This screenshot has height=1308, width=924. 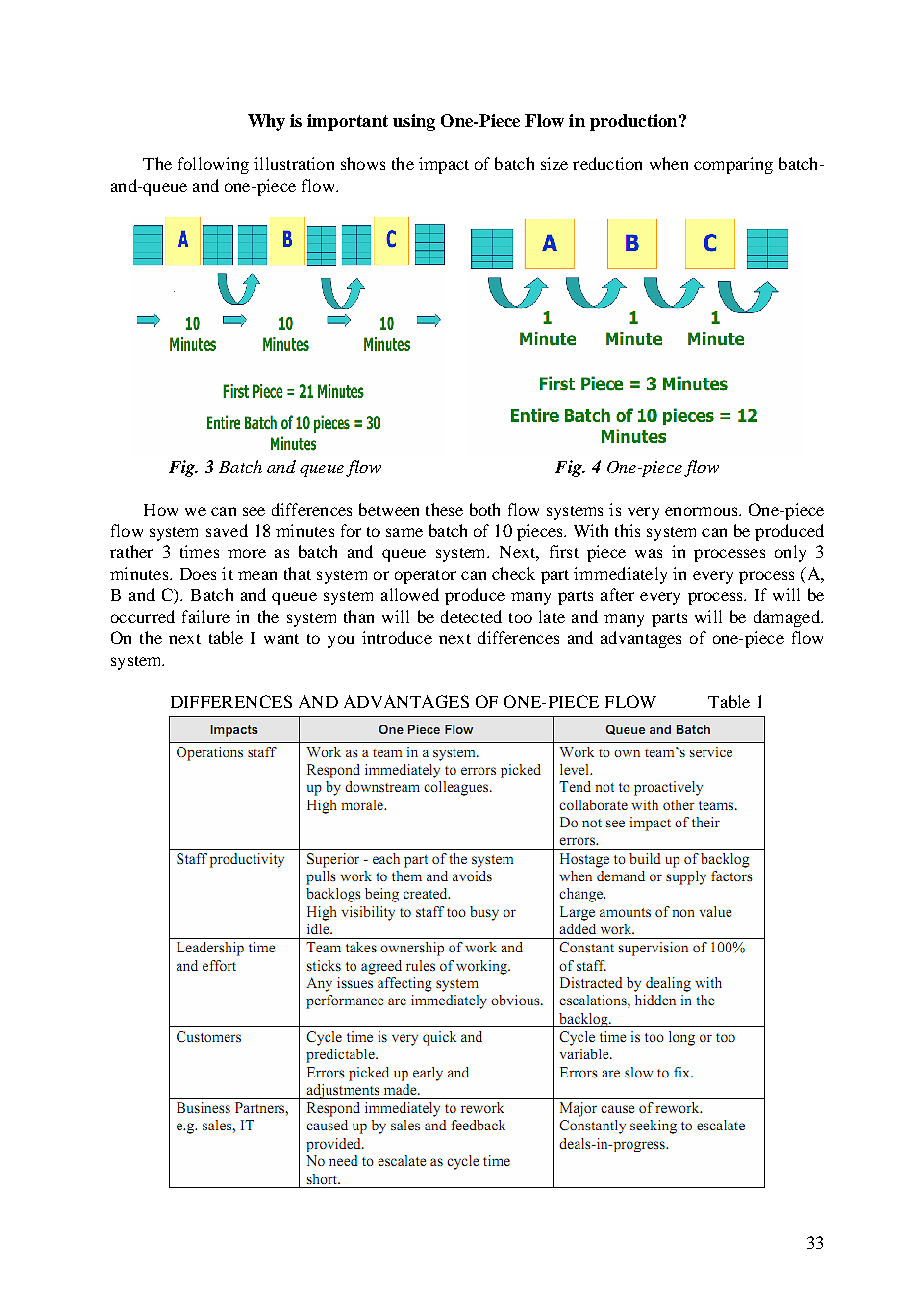 I want to click on following, so click(x=213, y=165).
